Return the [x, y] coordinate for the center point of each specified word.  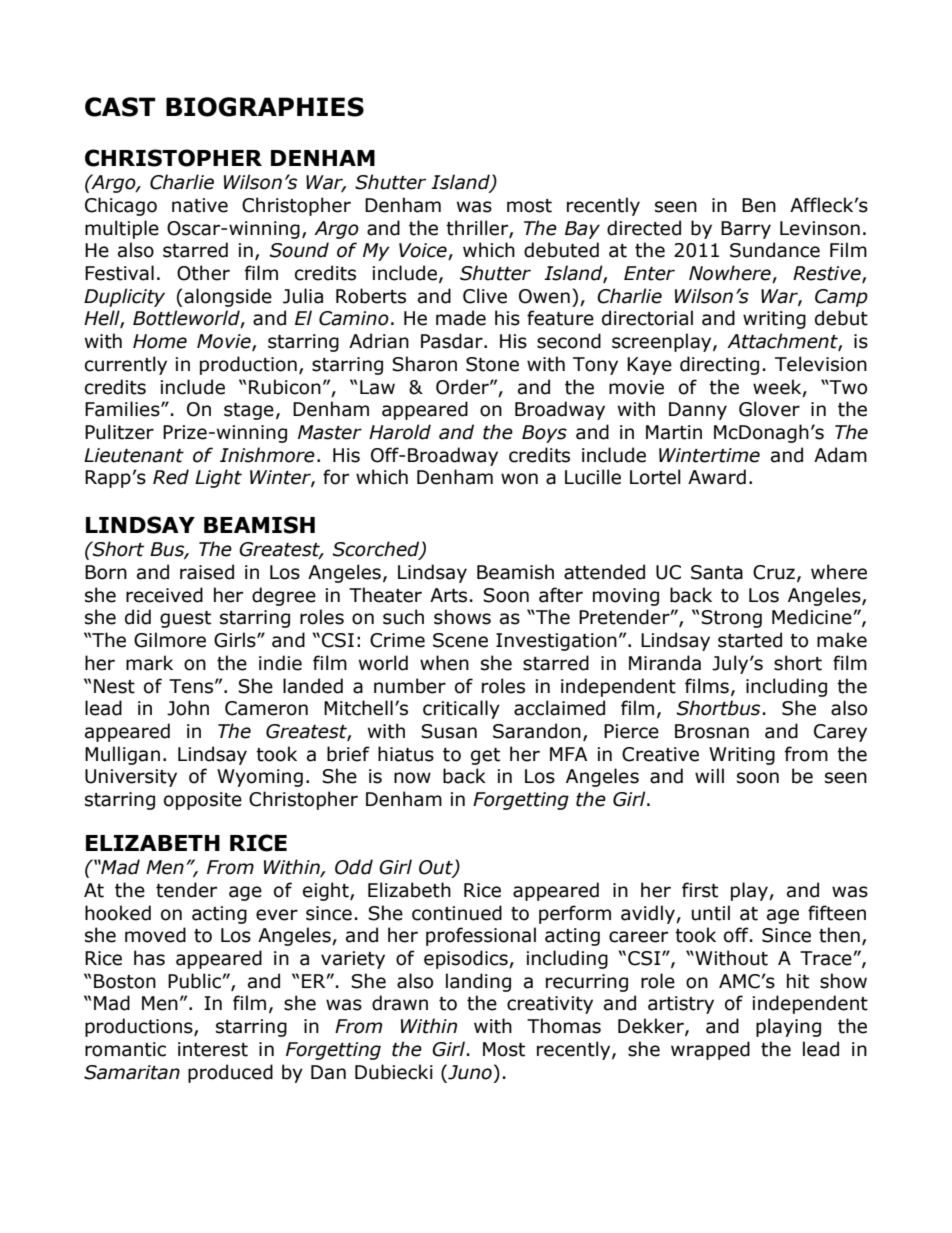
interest [213, 1049]
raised [207, 572]
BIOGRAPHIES [265, 107]
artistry [681, 1005]
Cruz [774, 572]
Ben [759, 205]
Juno [469, 1072]
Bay [582, 230]
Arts [448, 595]
